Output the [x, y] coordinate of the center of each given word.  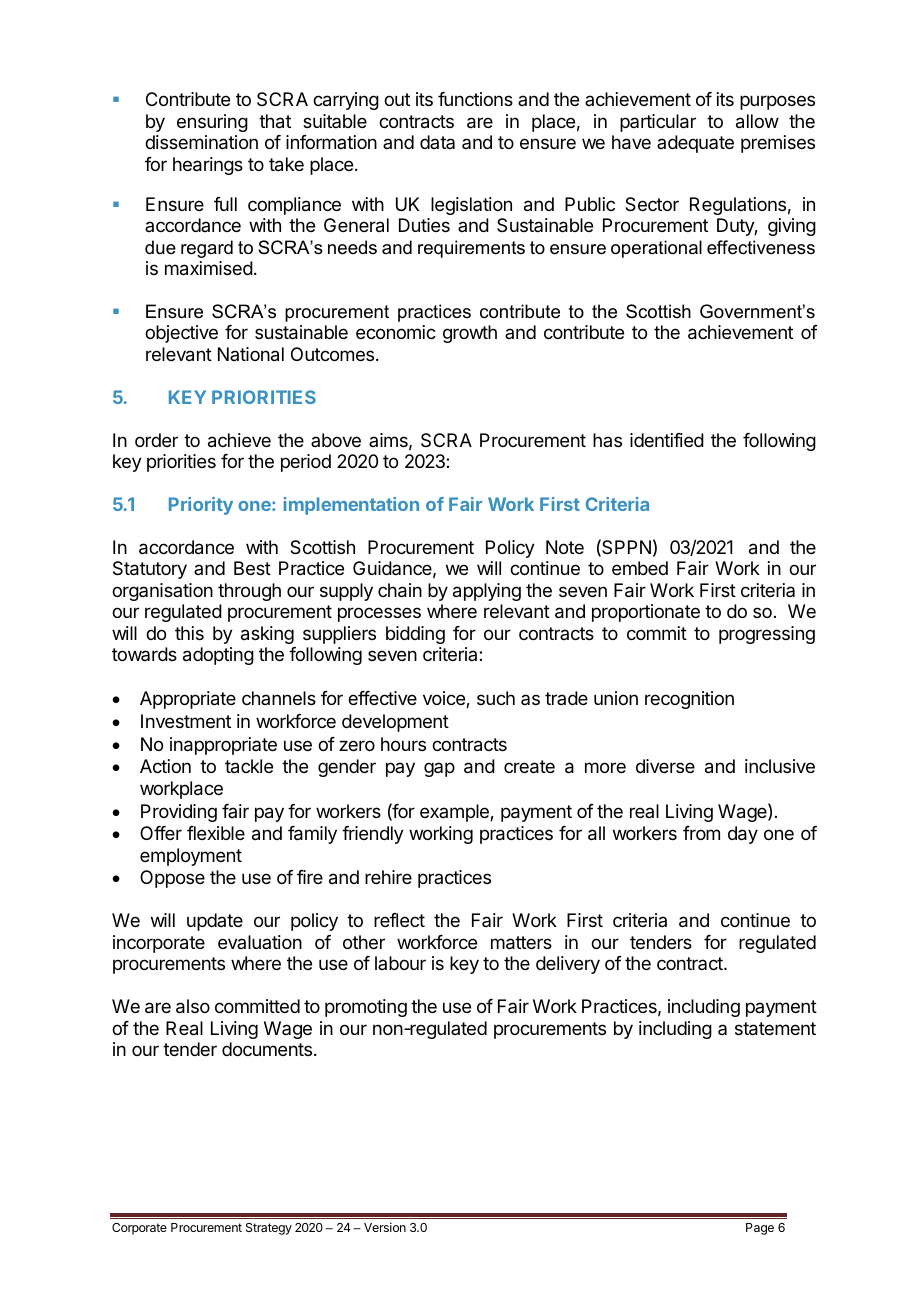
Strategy [269, 1229]
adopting [218, 656]
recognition [689, 700]
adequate [695, 144]
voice [445, 699]
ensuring [212, 123]
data [437, 142]
